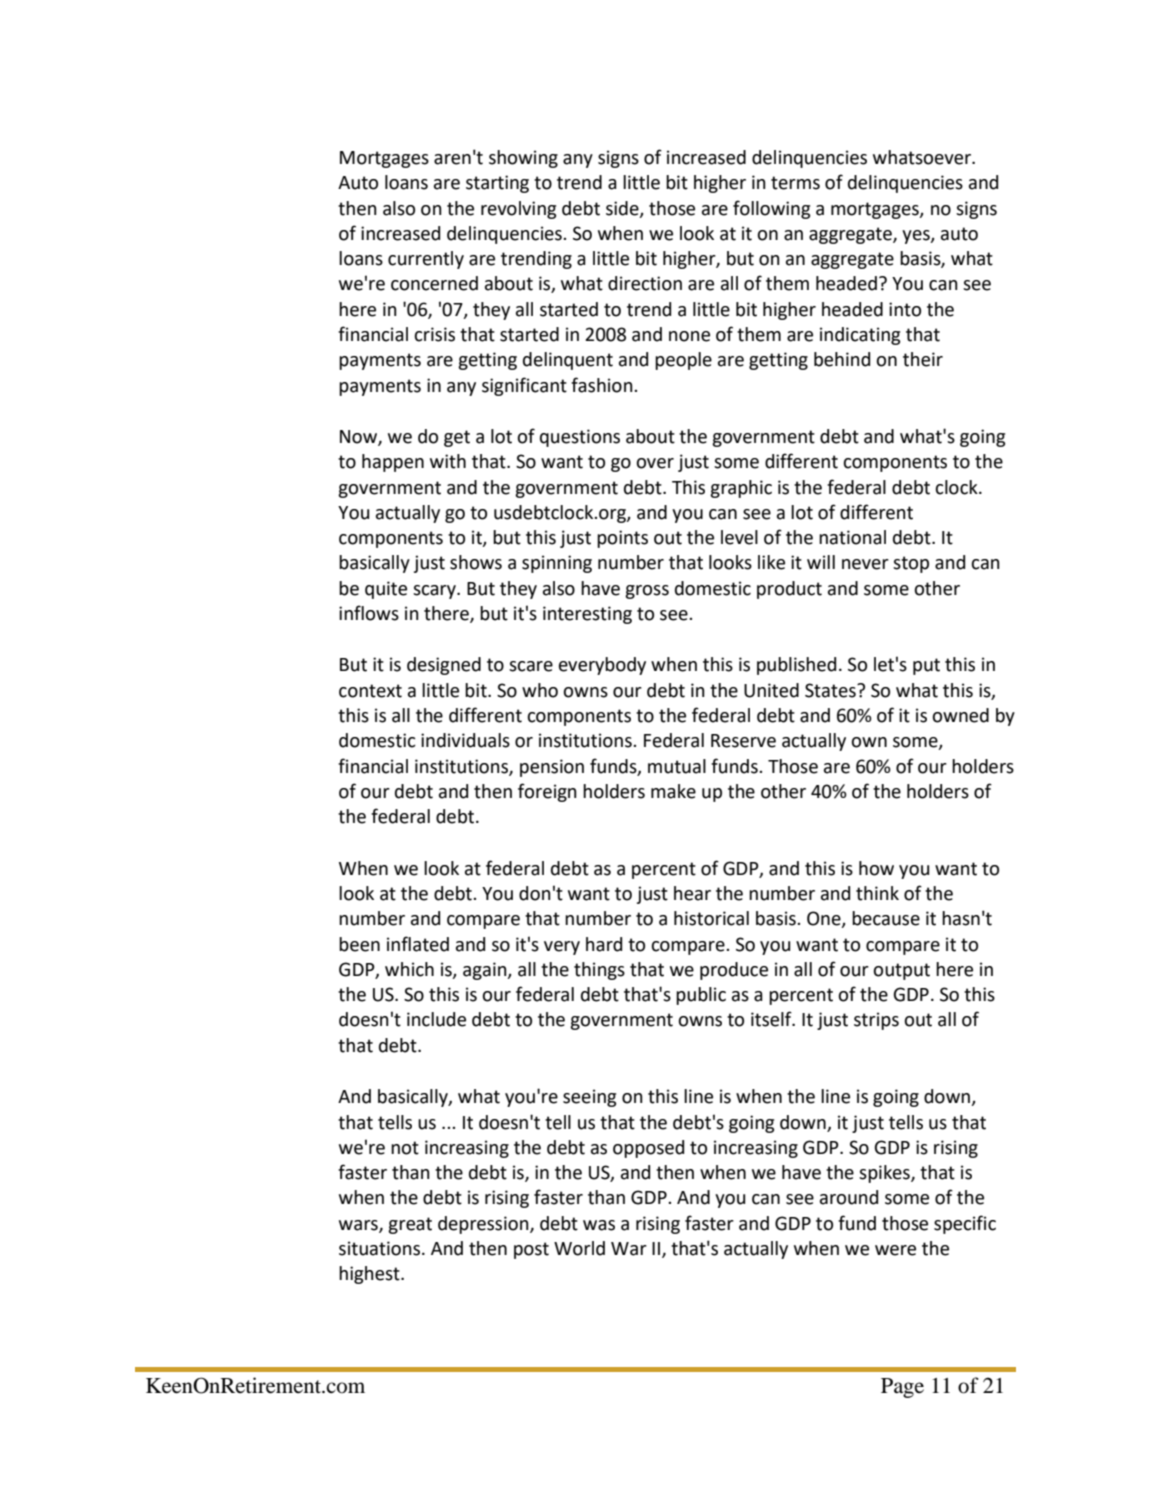  Describe the element at coordinates (795, 183) in the page. I see `terms` at that location.
